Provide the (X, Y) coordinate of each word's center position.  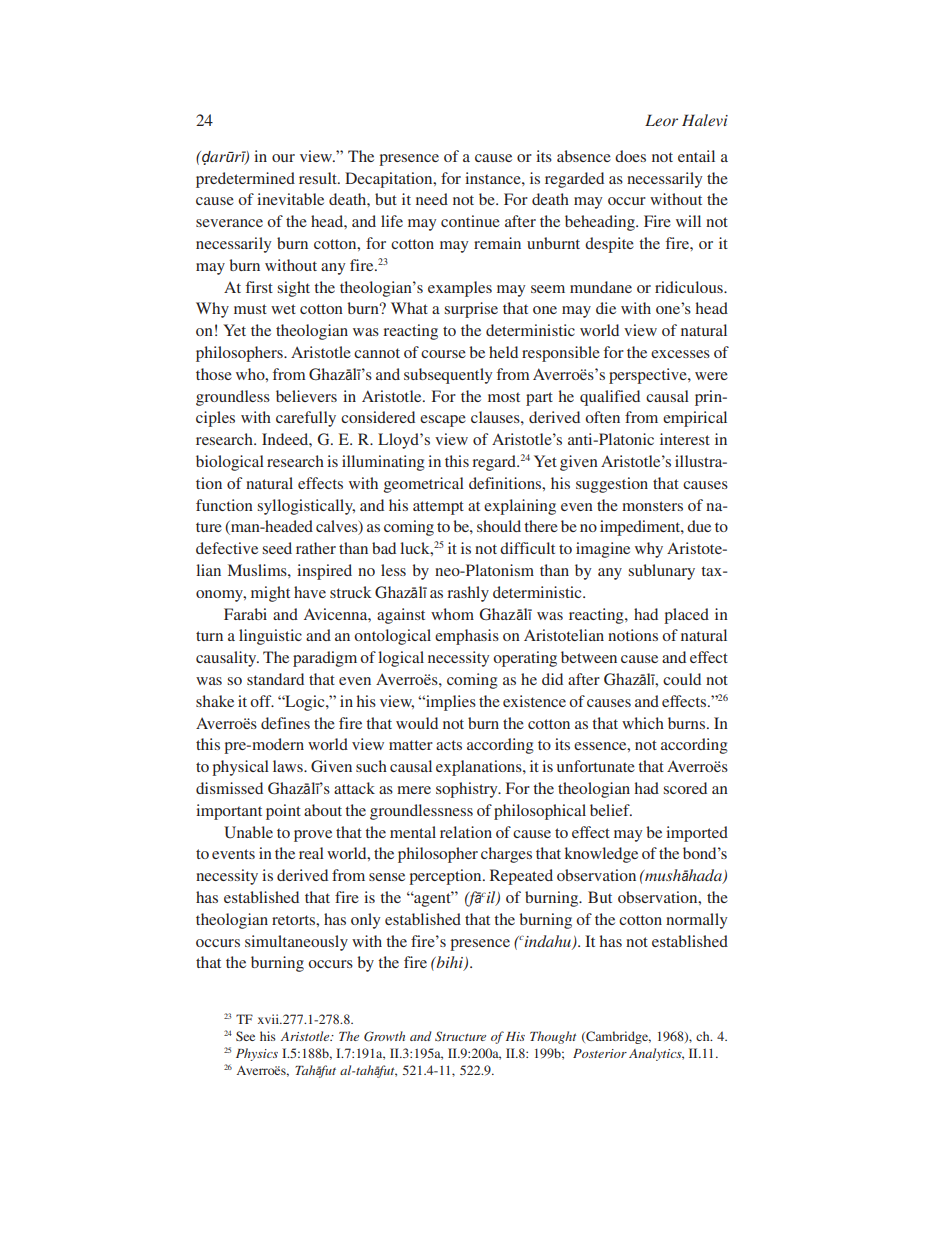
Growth (384, 1036)
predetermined (245, 180)
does (630, 156)
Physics (257, 1054)
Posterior (600, 1053)
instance (494, 178)
